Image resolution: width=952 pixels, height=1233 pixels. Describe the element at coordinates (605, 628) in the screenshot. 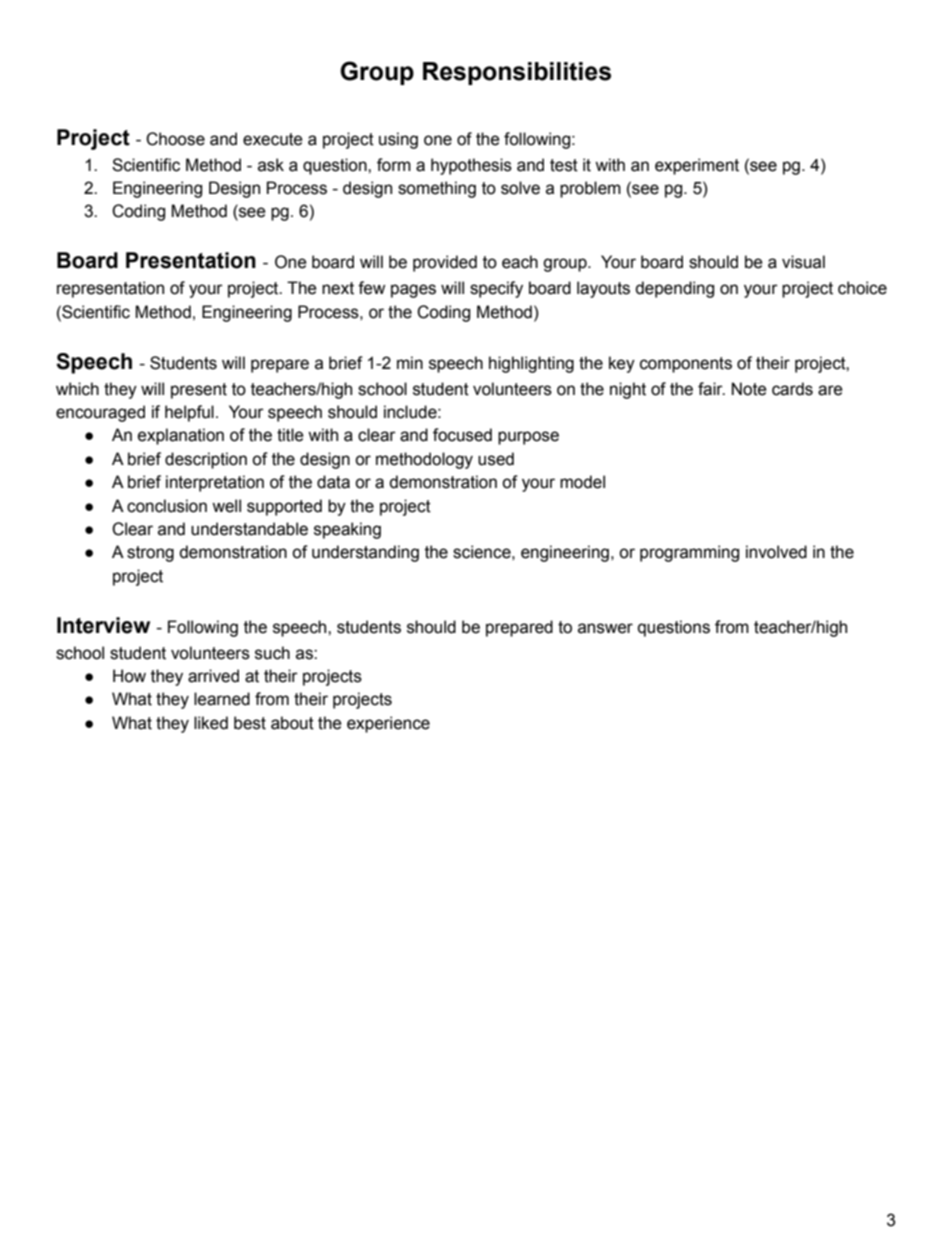

I see `answer` at that location.
